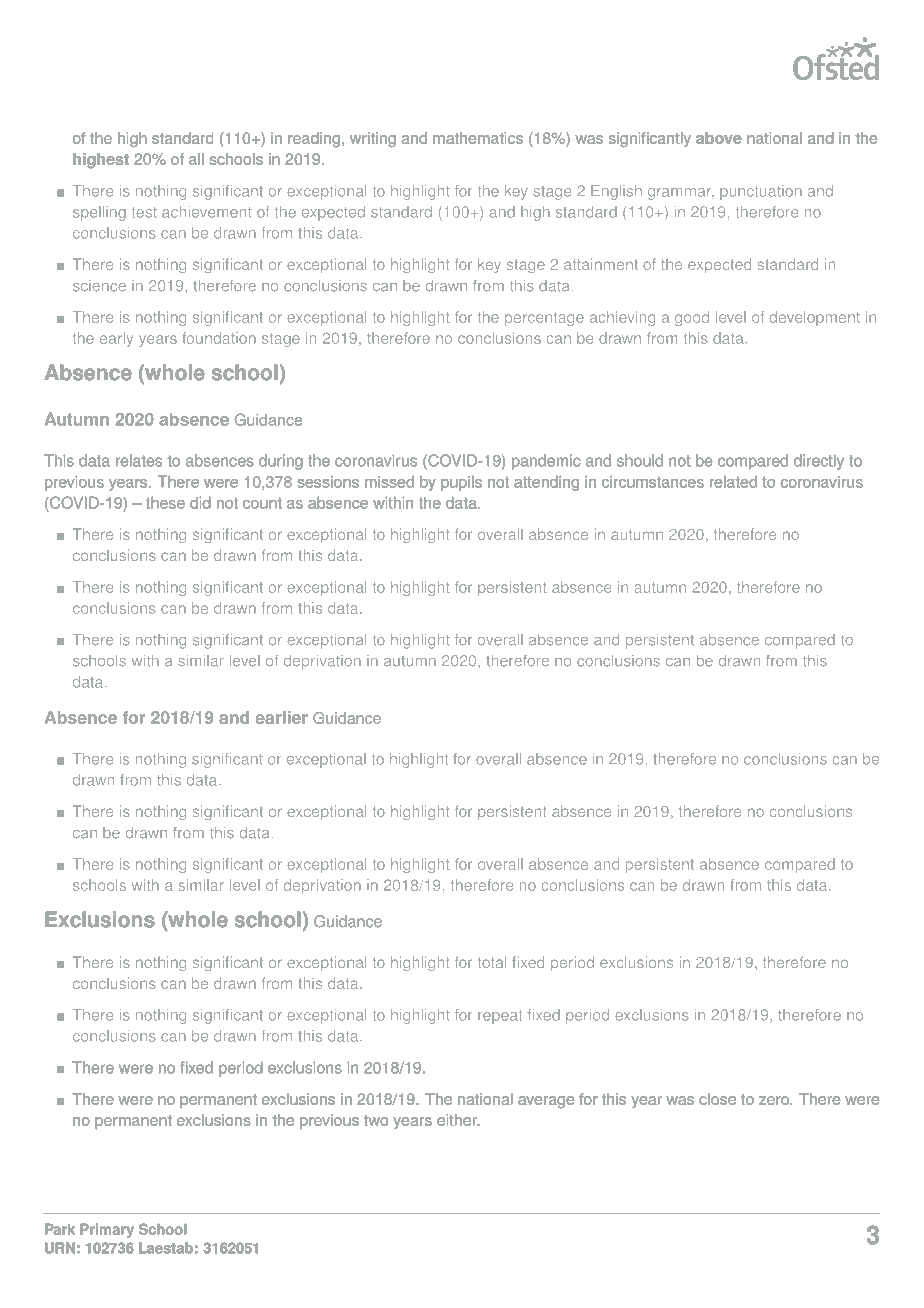 The width and height of the screenshot is (924, 1308). I want to click on Primary, so click(107, 1230).
